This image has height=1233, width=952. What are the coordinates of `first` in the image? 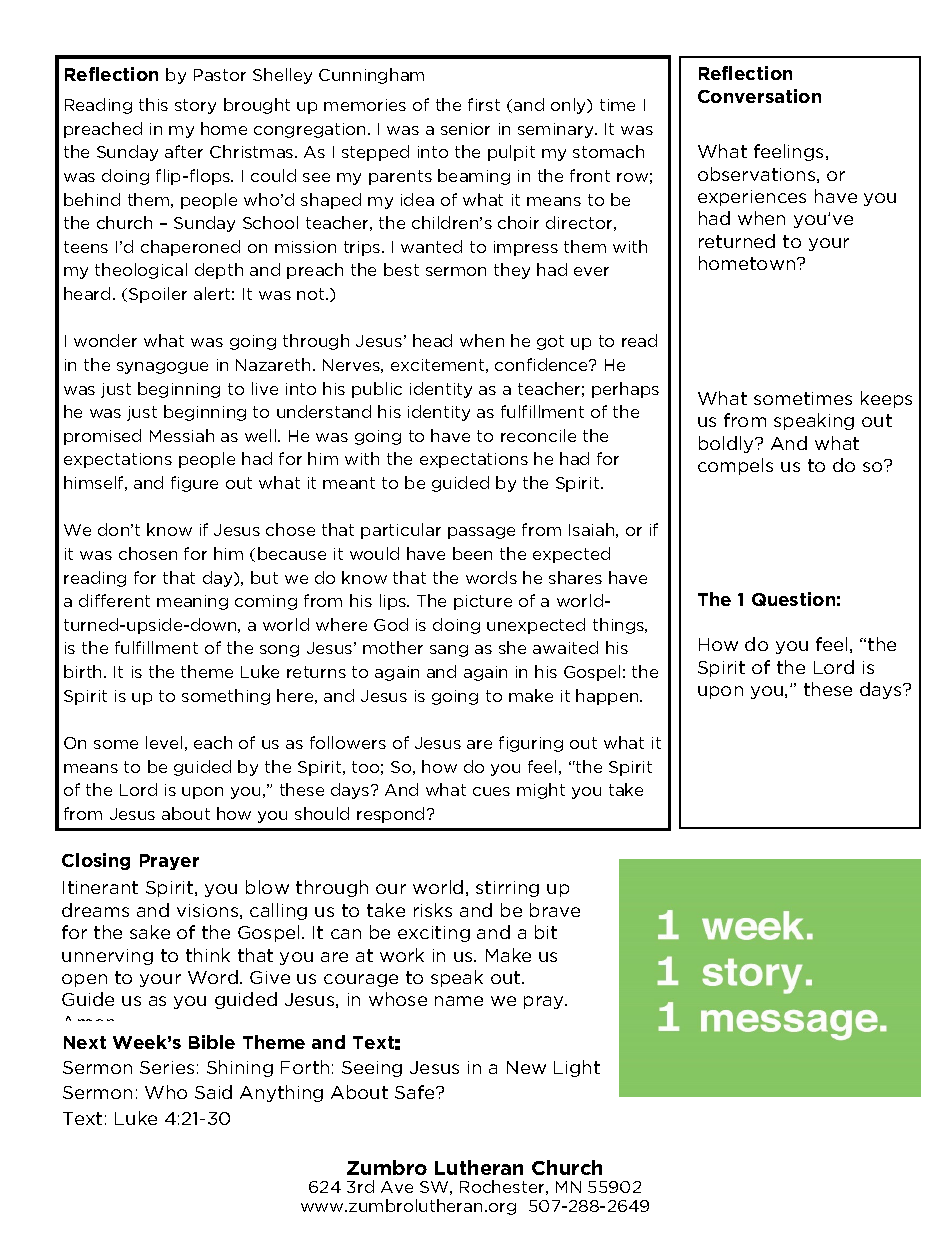 It's located at (484, 104).
